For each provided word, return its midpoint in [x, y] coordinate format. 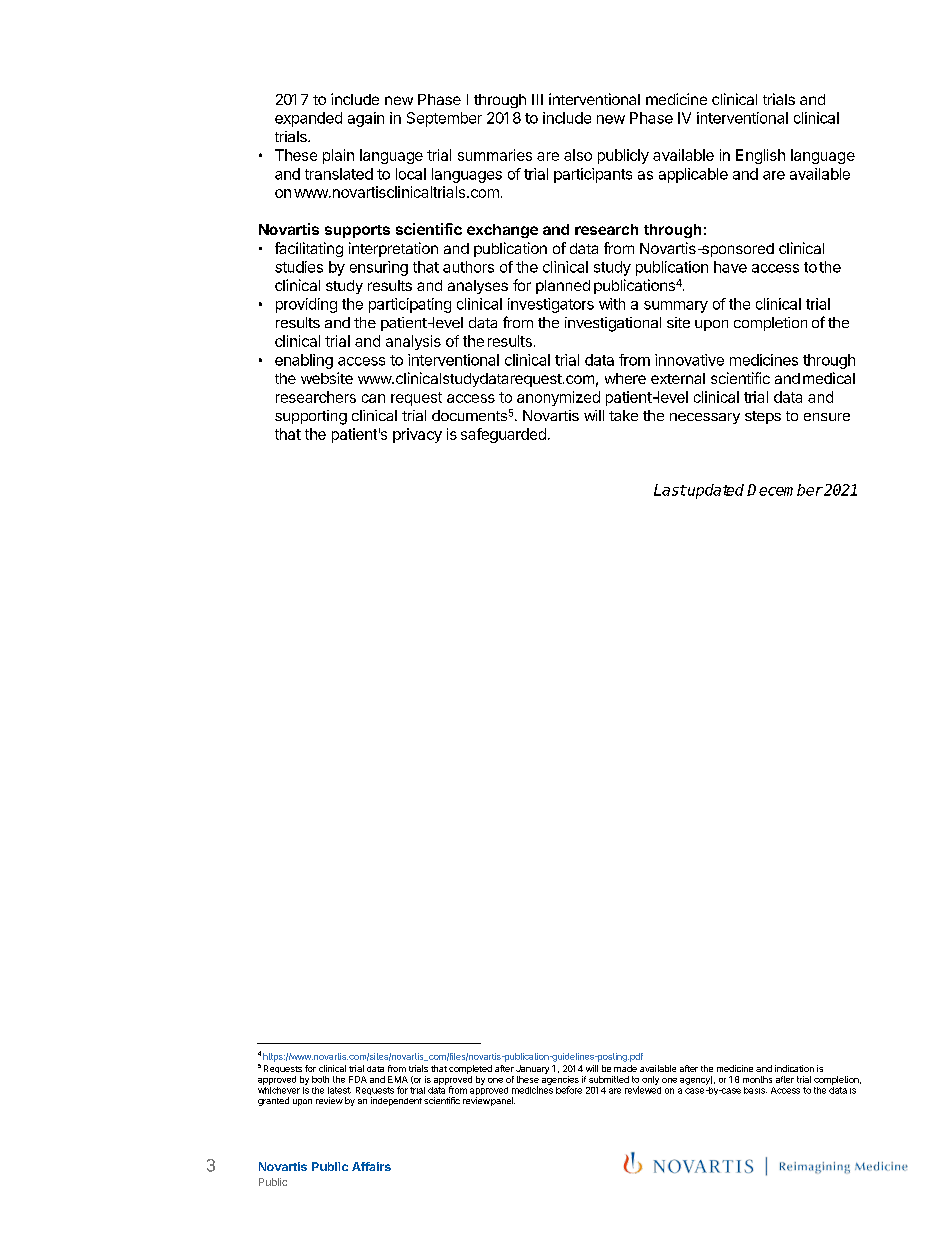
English [760, 156]
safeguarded [503, 435]
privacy [417, 435]
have [730, 267]
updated [715, 491]
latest [339, 1090]
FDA [358, 1079]
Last [670, 490]
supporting [311, 417]
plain [338, 156]
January [532, 1069]
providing [306, 305]
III [537, 99]
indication [794, 1068]
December [785, 490]
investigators [551, 305]
